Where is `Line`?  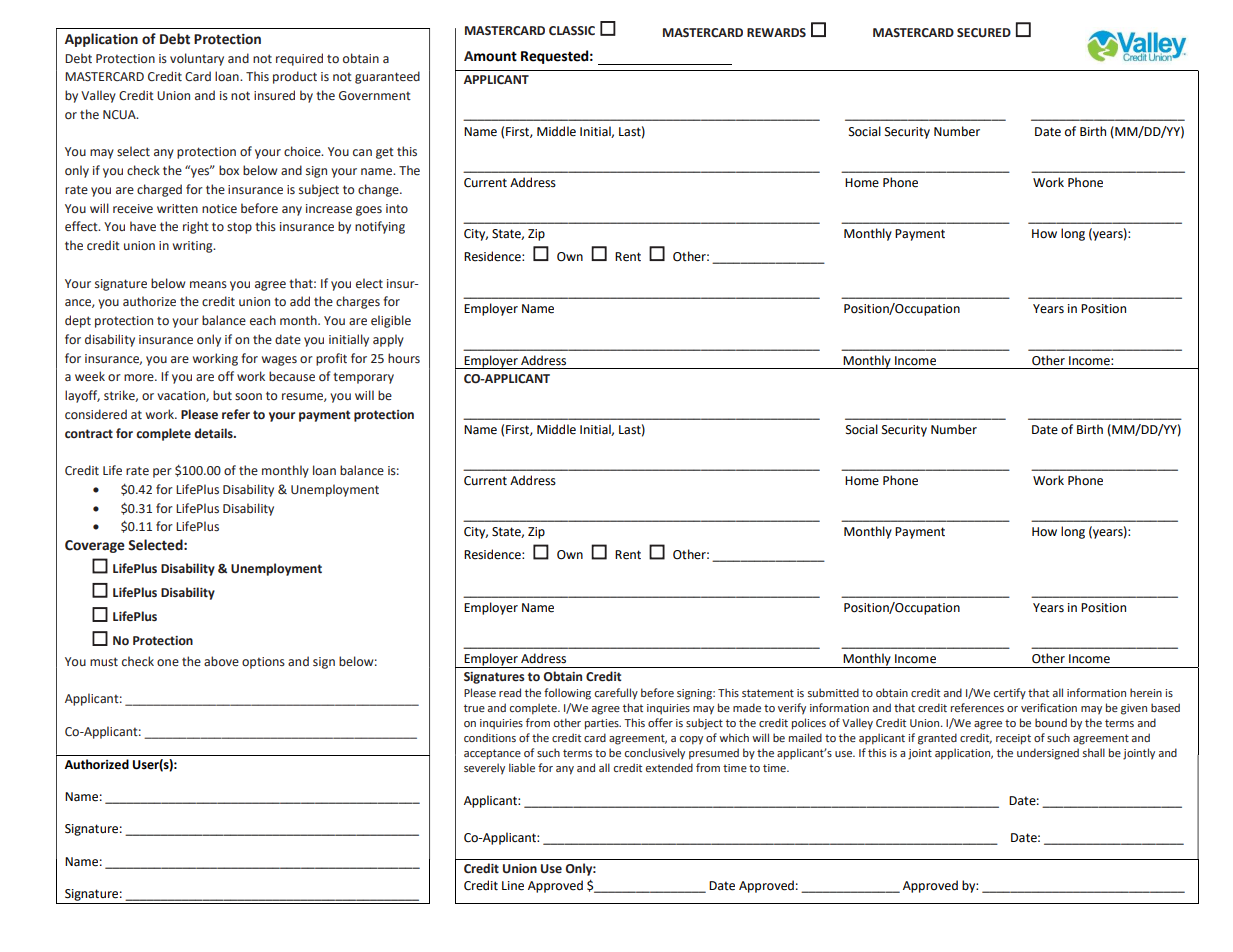 Line is located at coordinates (513, 886).
